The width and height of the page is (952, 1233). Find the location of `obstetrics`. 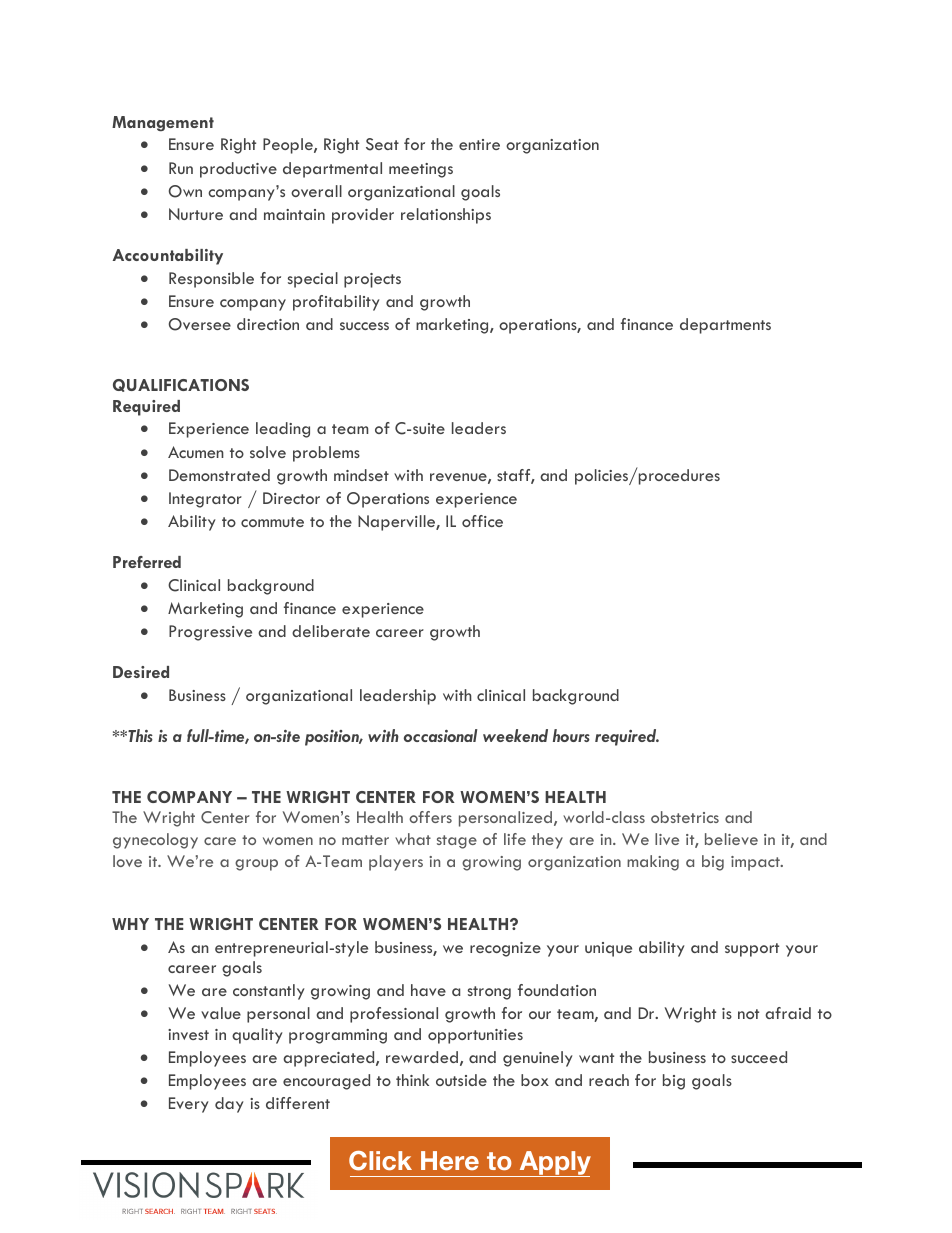

obstetrics is located at coordinates (685, 817).
